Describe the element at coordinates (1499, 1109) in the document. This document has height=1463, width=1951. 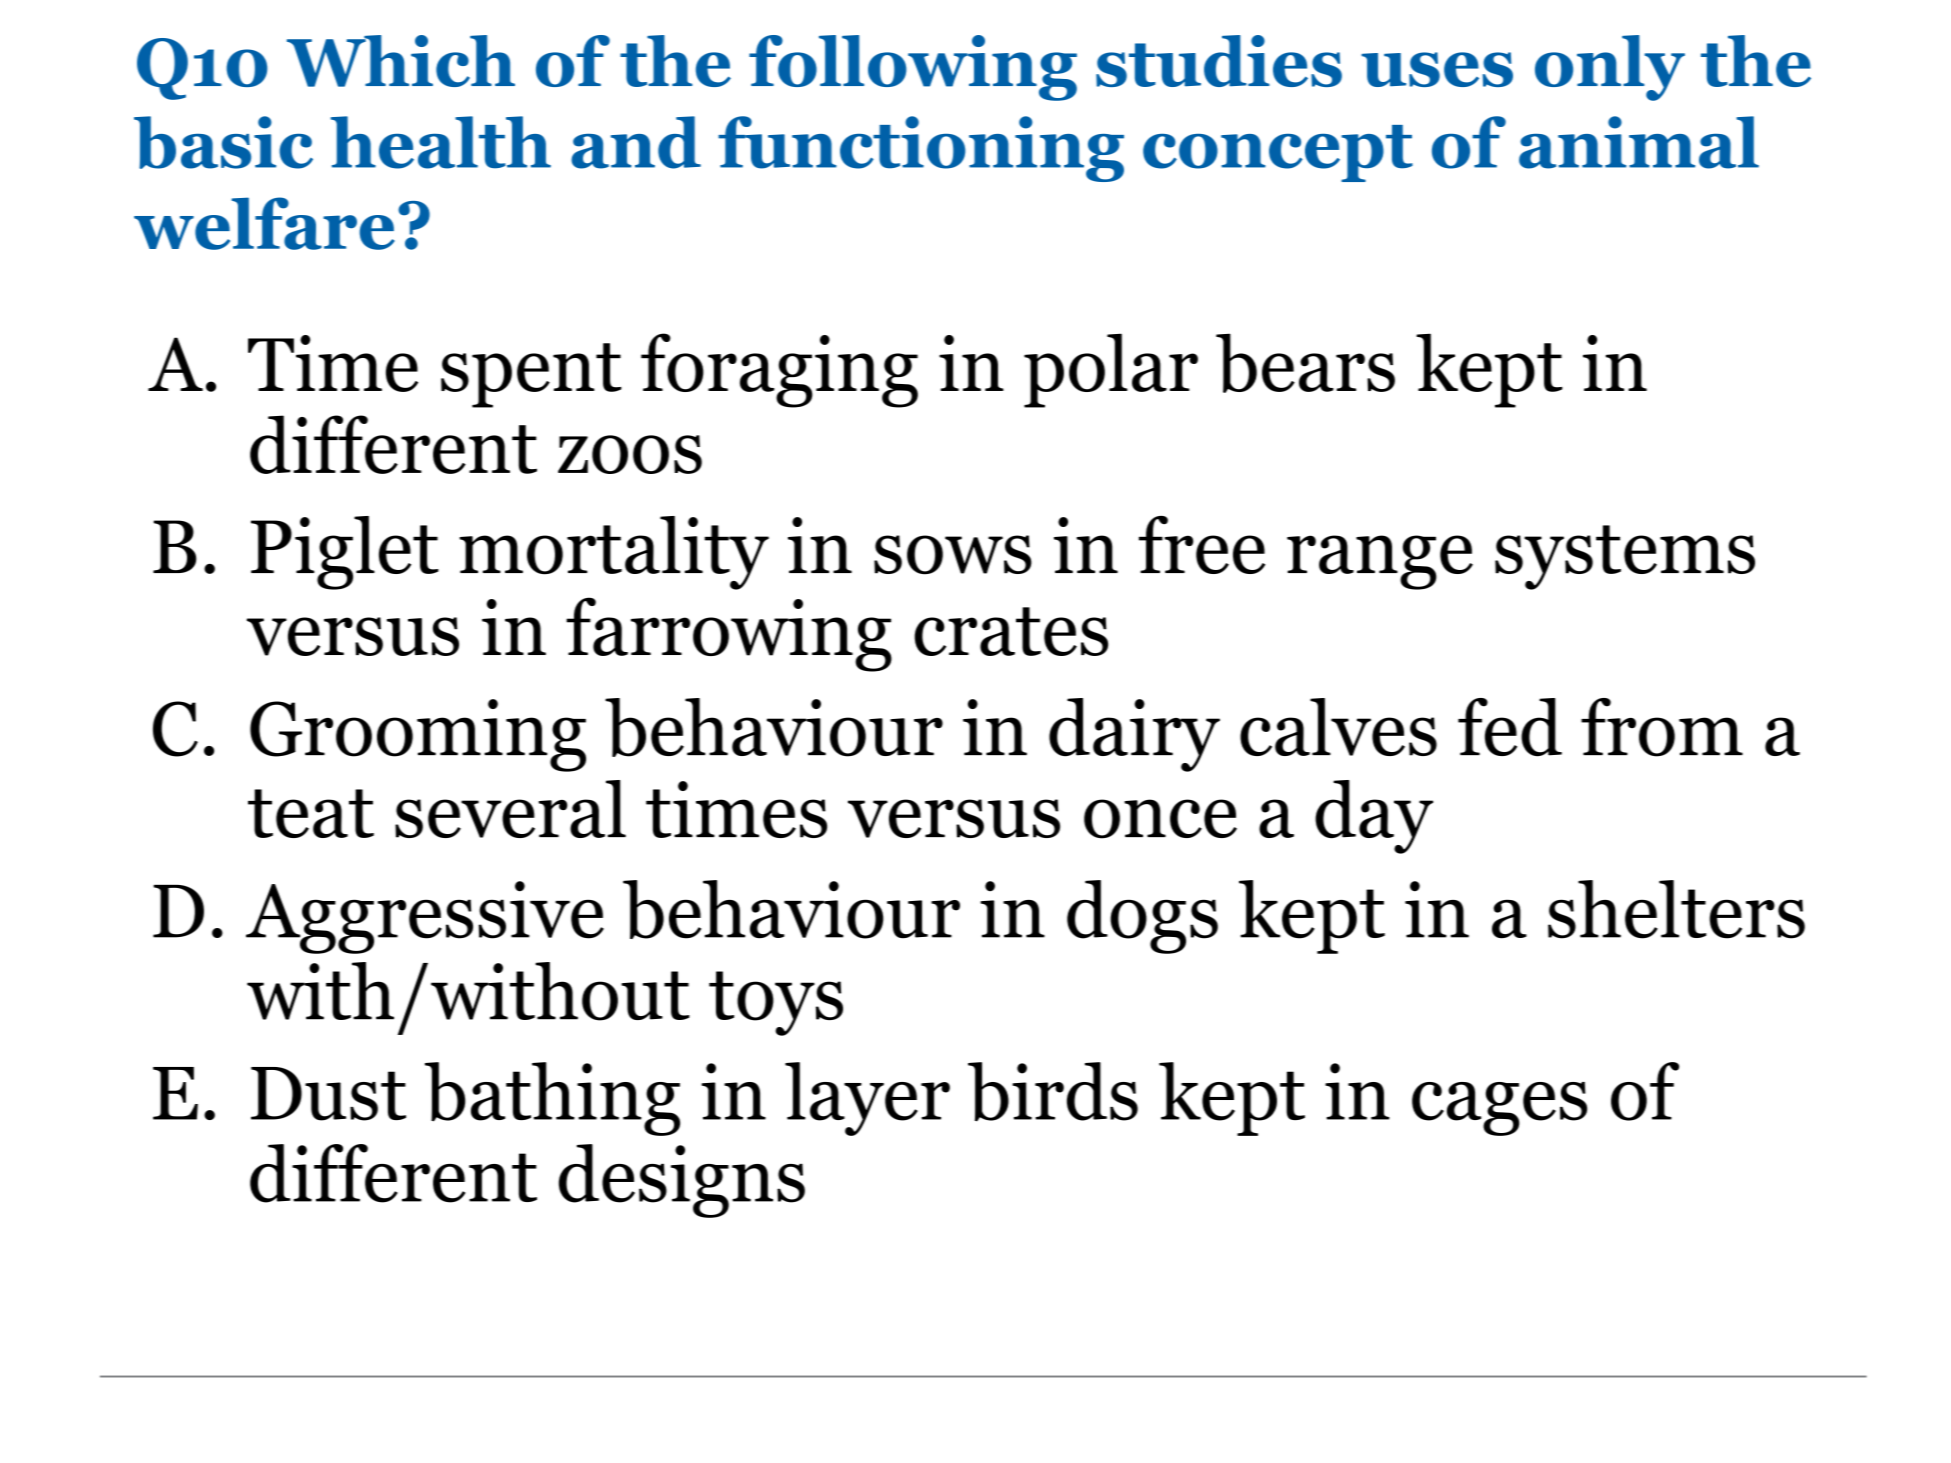
I see `cages` at that location.
